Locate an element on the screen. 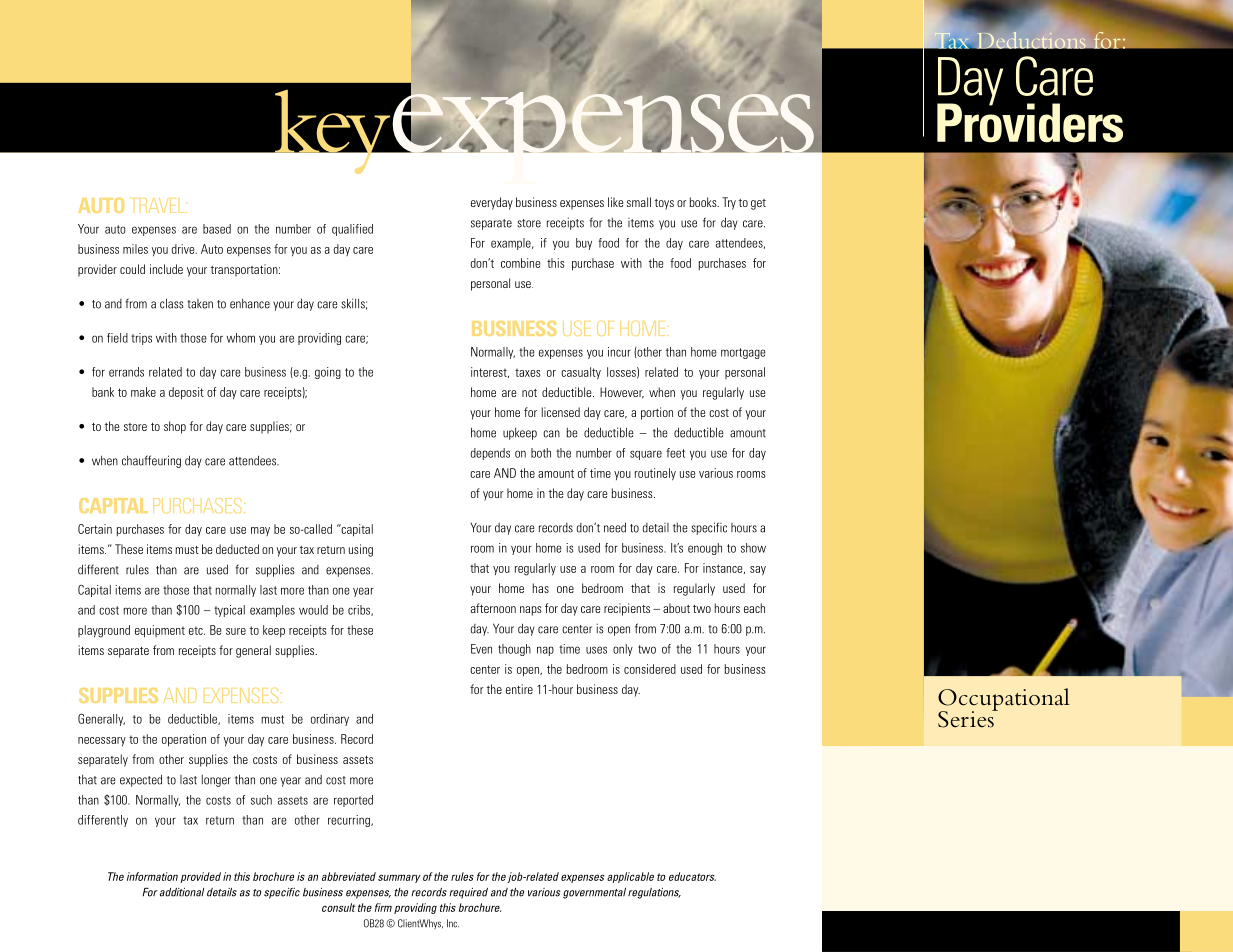 Image resolution: width=1233 pixels, height=952 pixels. sure is located at coordinates (236, 631).
